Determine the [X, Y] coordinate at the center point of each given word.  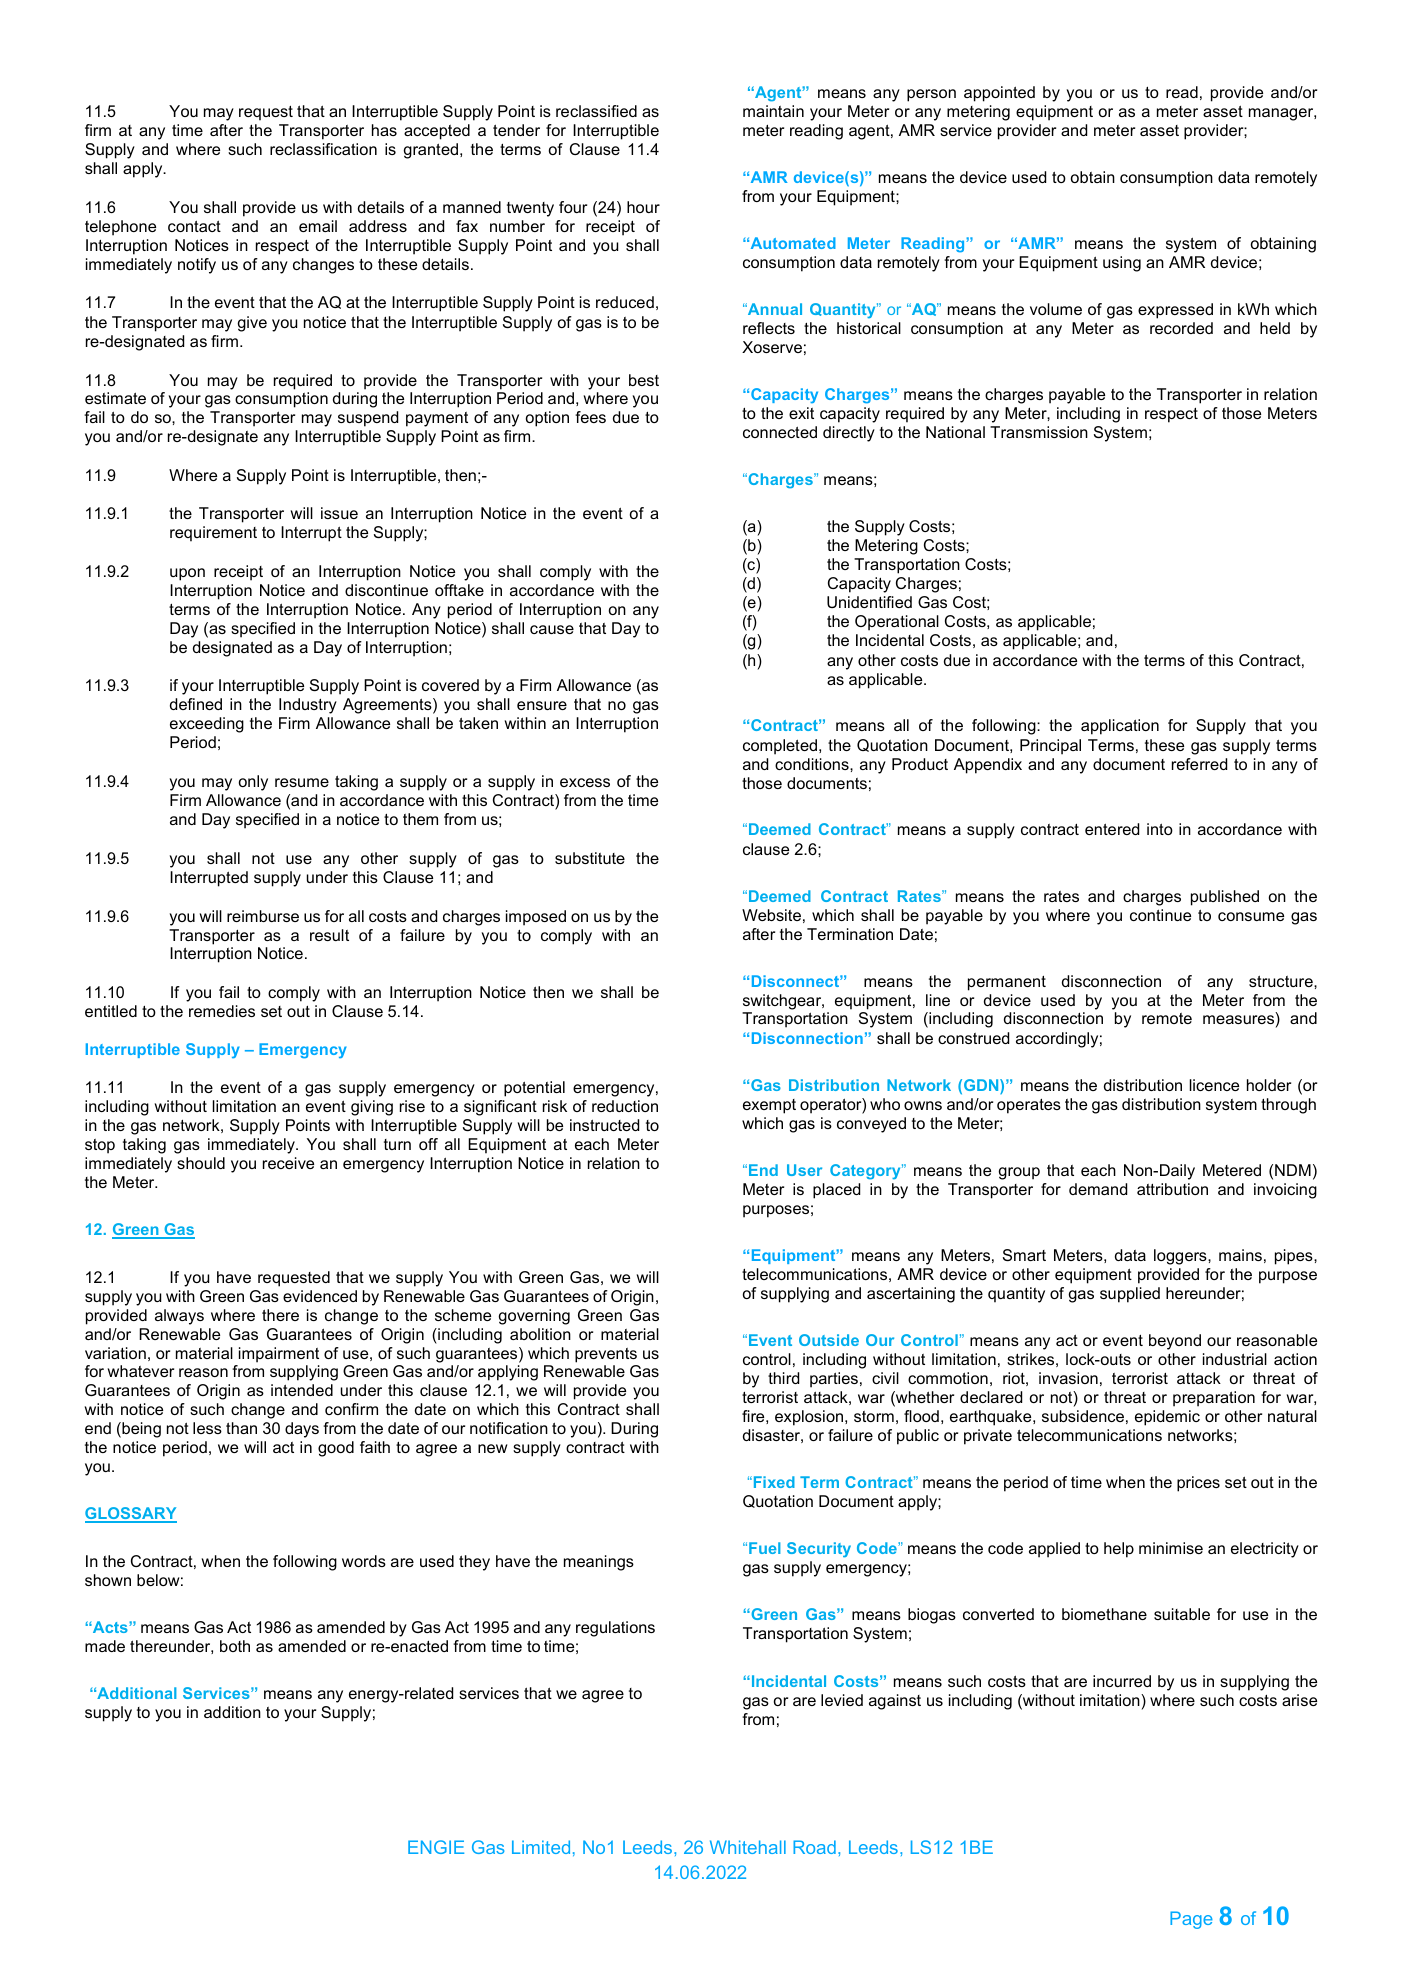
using [1122, 264]
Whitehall [748, 1847]
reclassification [323, 149]
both [235, 1646]
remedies [222, 1011]
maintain [773, 111]
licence [1214, 1085]
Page [1191, 1920]
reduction [625, 1106]
